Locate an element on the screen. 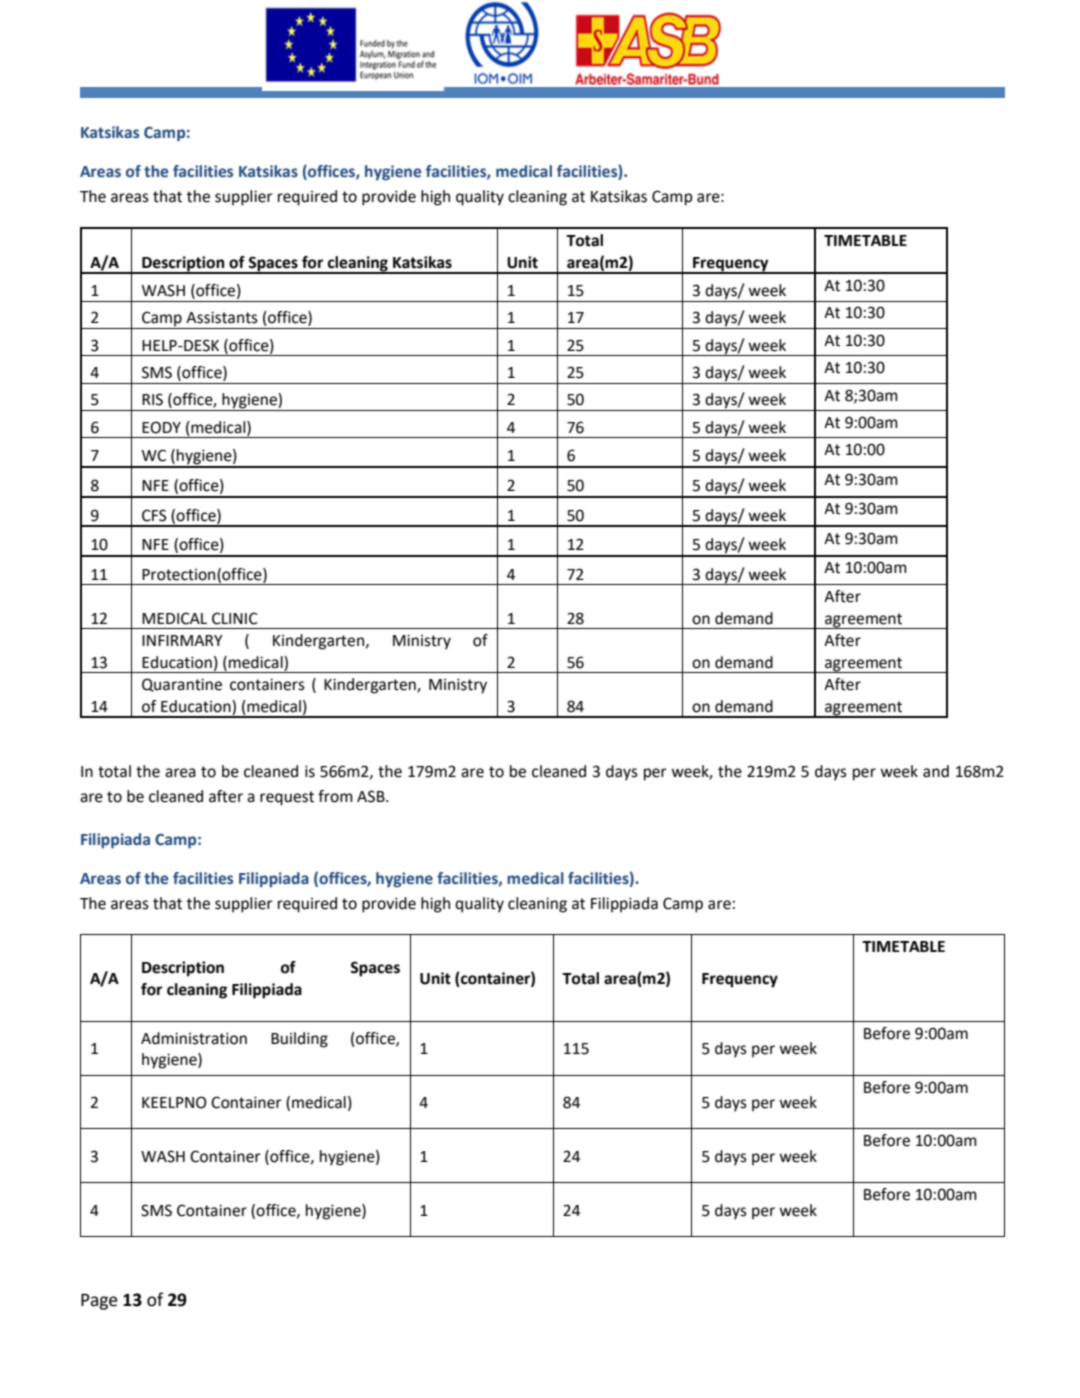  RIS is located at coordinates (152, 399).
